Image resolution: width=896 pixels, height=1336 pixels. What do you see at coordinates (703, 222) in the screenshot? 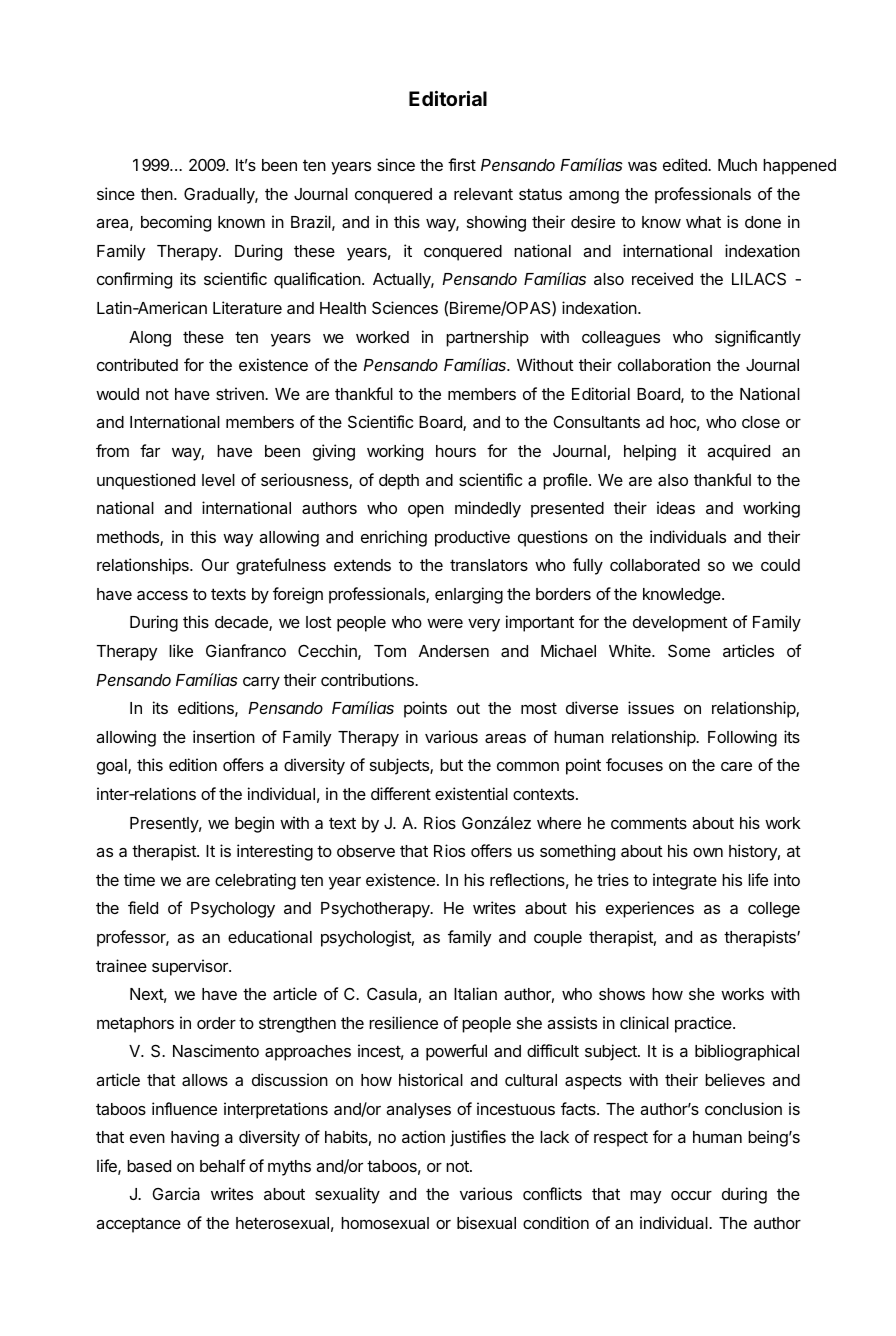
I see `what` at bounding box center [703, 222].
